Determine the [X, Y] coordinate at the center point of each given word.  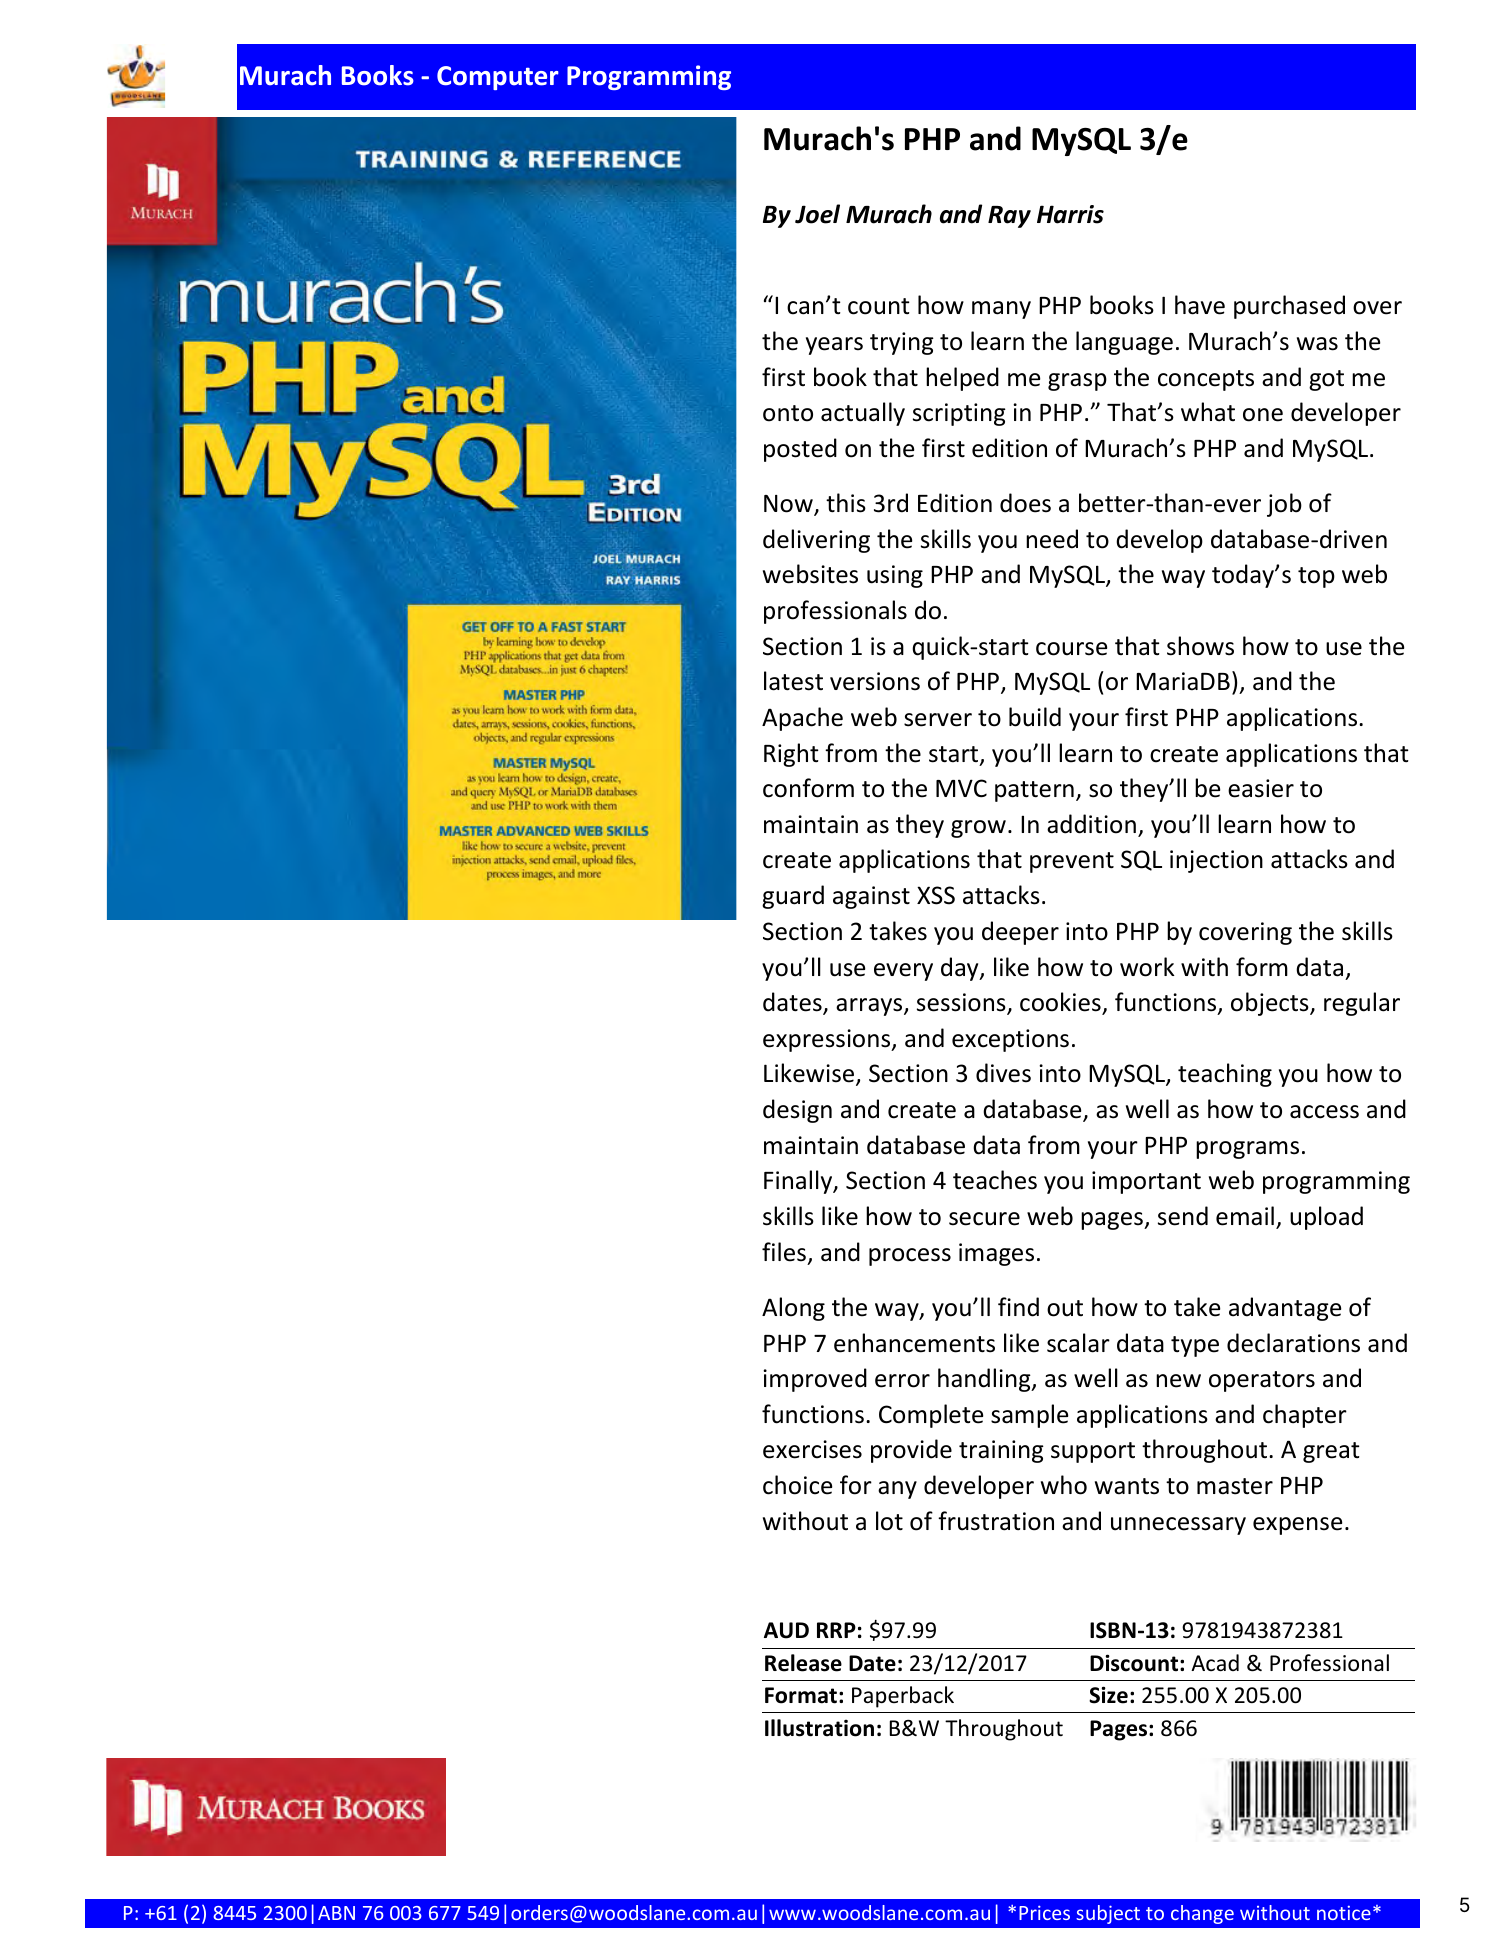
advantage [1285, 1309]
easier [1261, 788]
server [938, 720]
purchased [1289, 307]
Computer [498, 78]
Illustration [819, 1728]
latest [793, 681]
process [910, 1257]
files [784, 1252]
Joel [817, 214]
